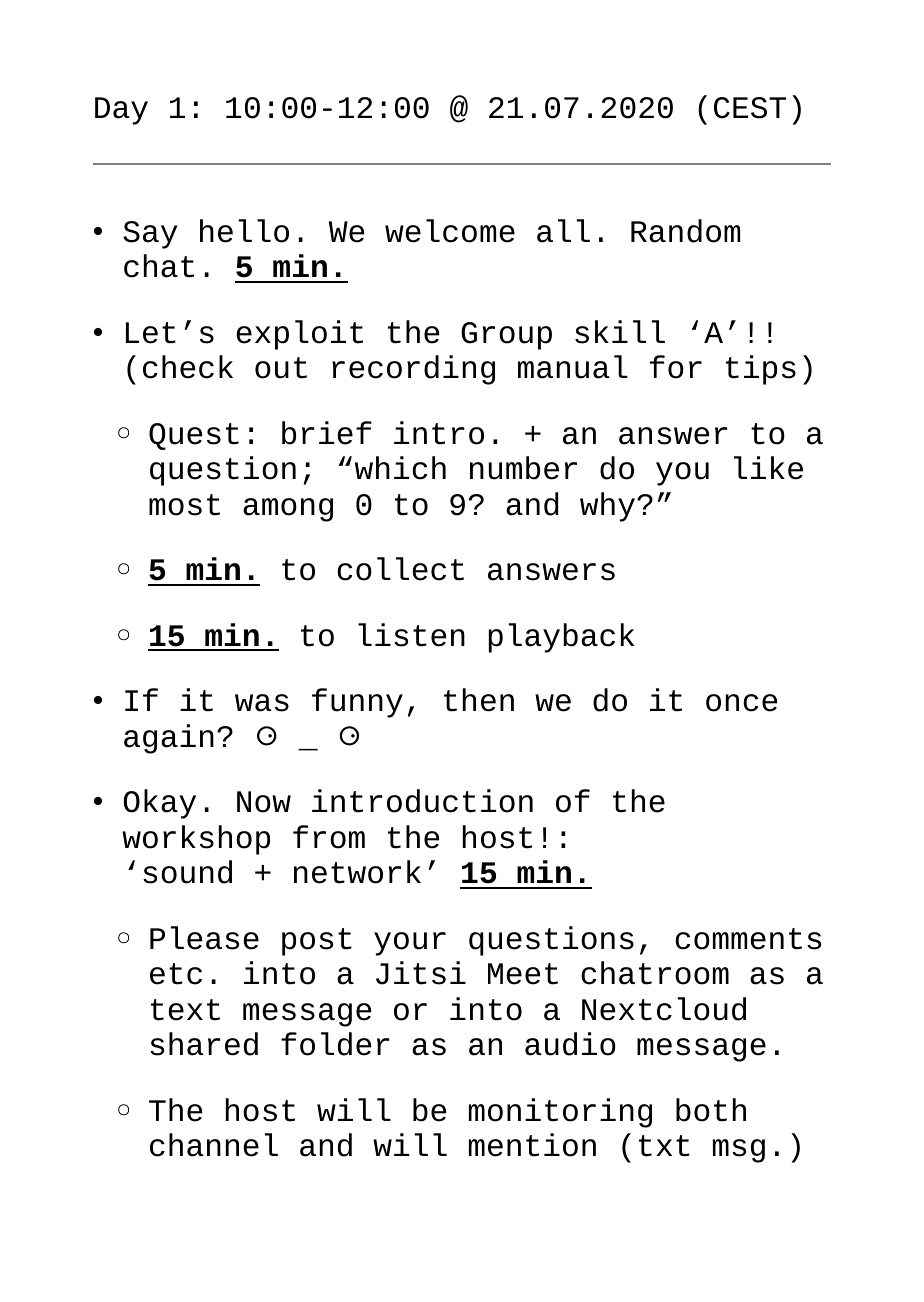 The height and width of the screenshot is (1302, 924). What do you see at coordinates (184, 505) in the screenshot?
I see `most` at bounding box center [184, 505].
